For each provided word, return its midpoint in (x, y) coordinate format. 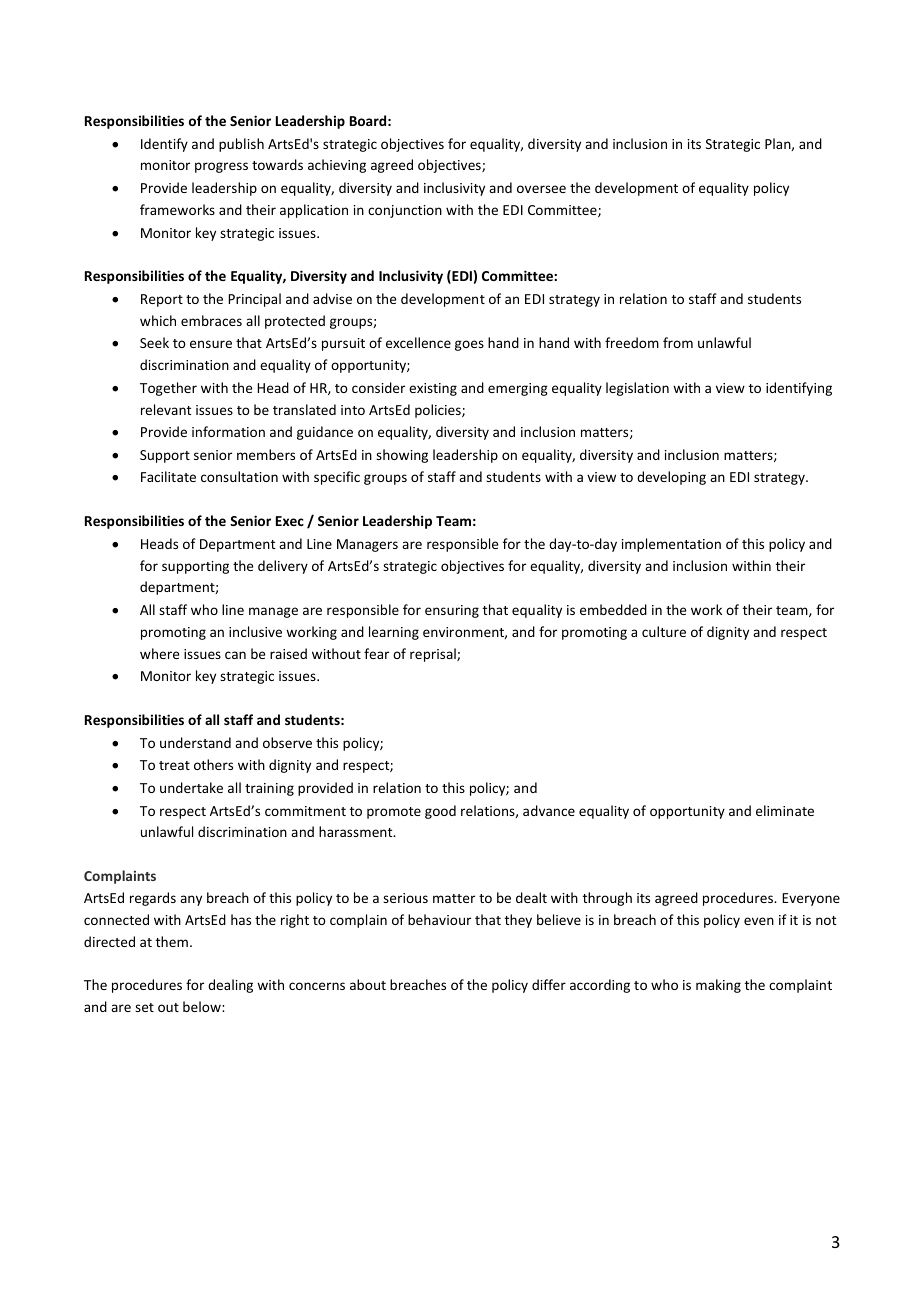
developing (671, 478)
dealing (230, 986)
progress (221, 167)
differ (549, 984)
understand (195, 742)
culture (664, 631)
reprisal (434, 655)
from (678, 342)
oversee (541, 189)
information (228, 431)
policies (439, 411)
